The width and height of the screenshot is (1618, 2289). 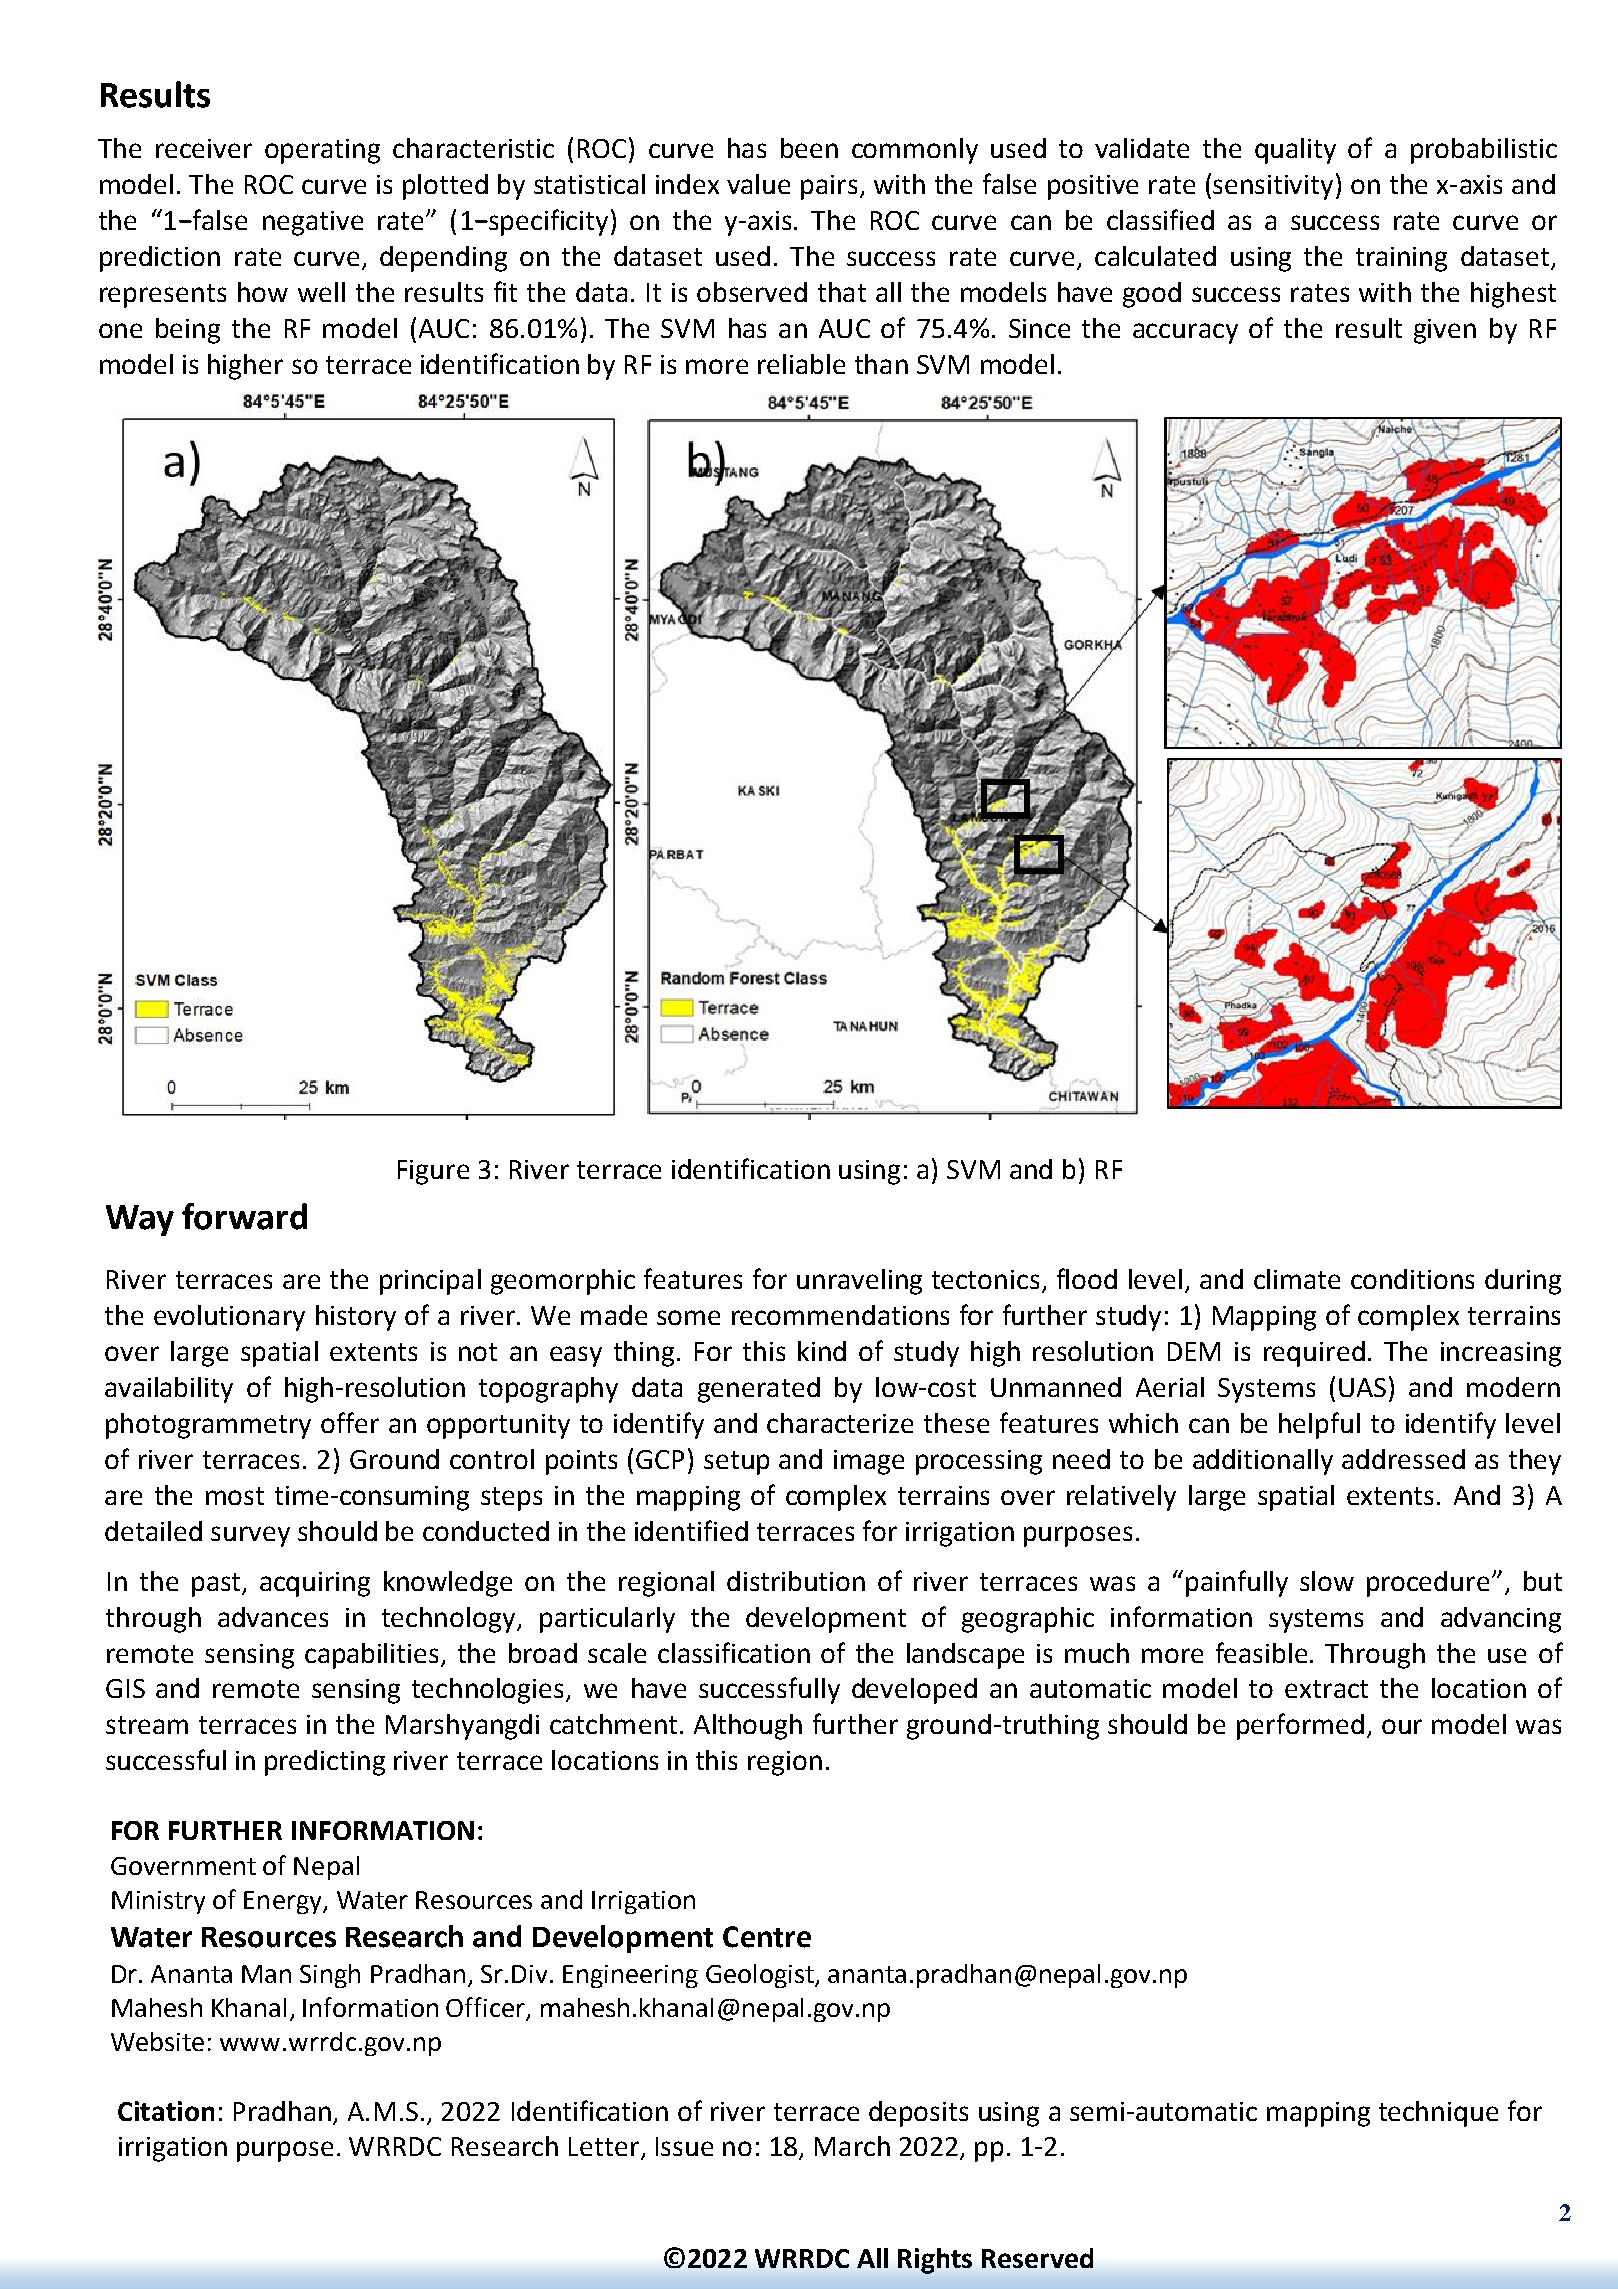 I want to click on training, so click(x=1401, y=259).
